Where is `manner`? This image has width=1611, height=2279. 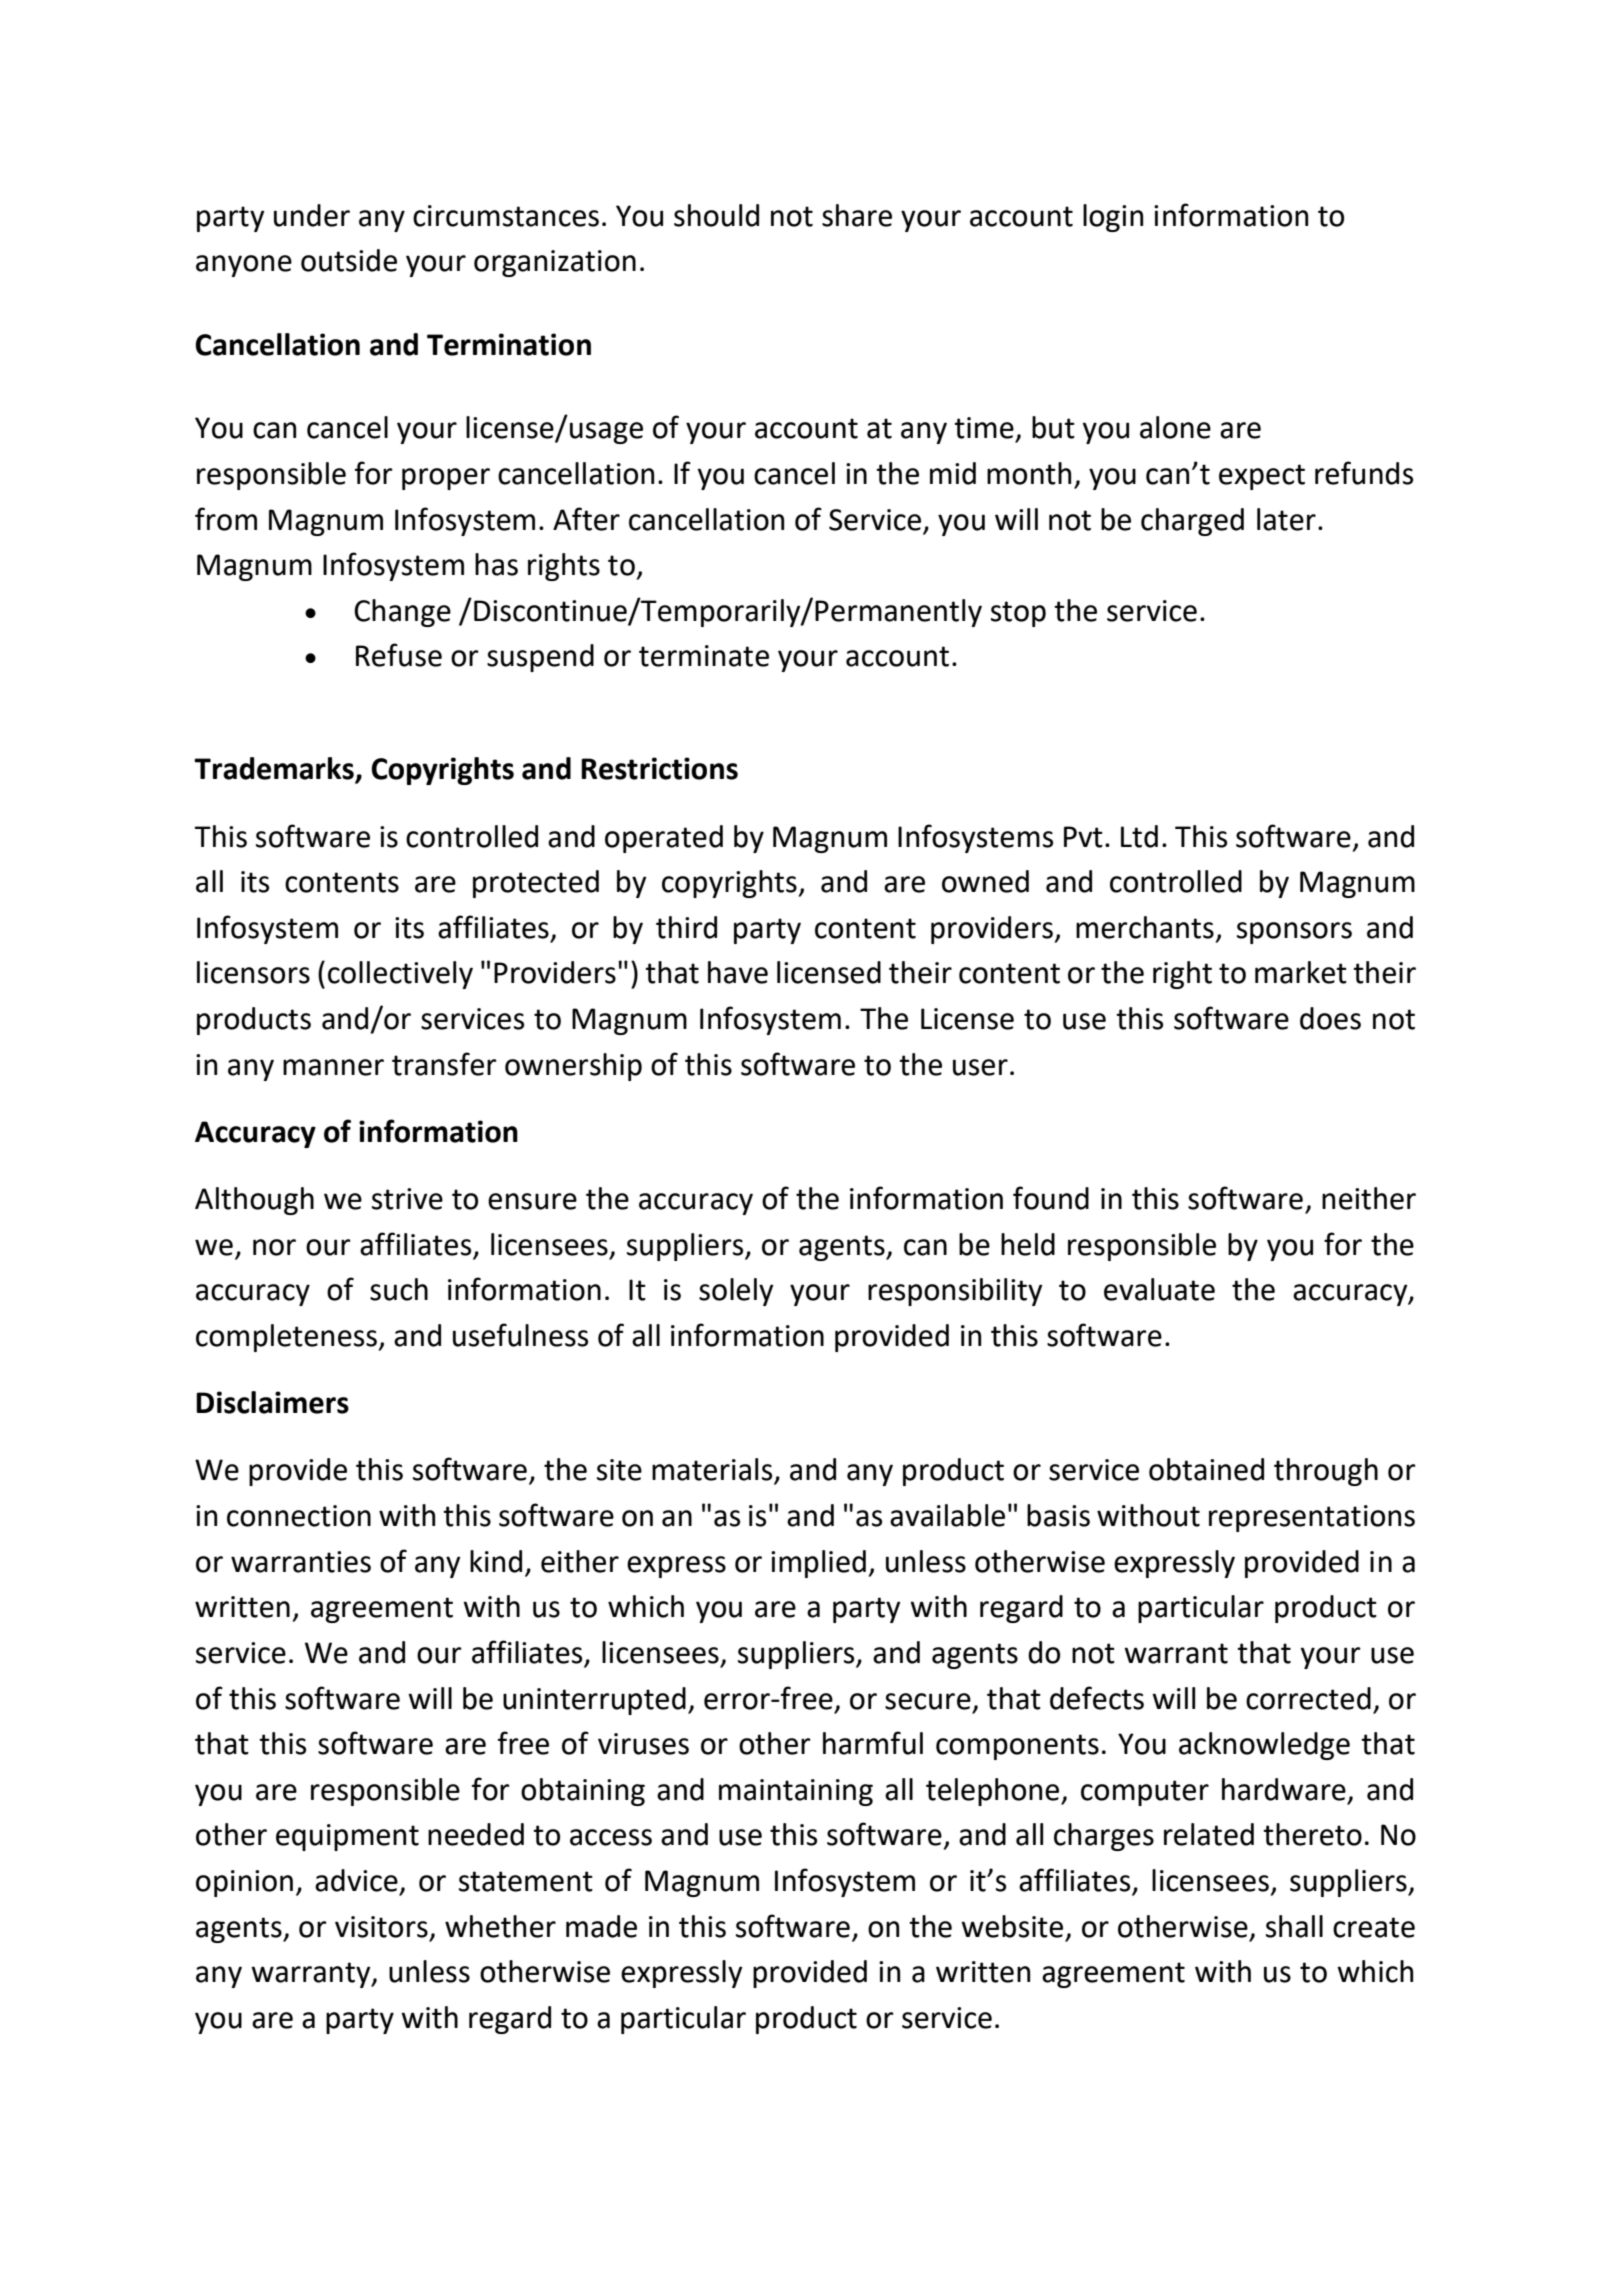
manner is located at coordinates (333, 1067).
